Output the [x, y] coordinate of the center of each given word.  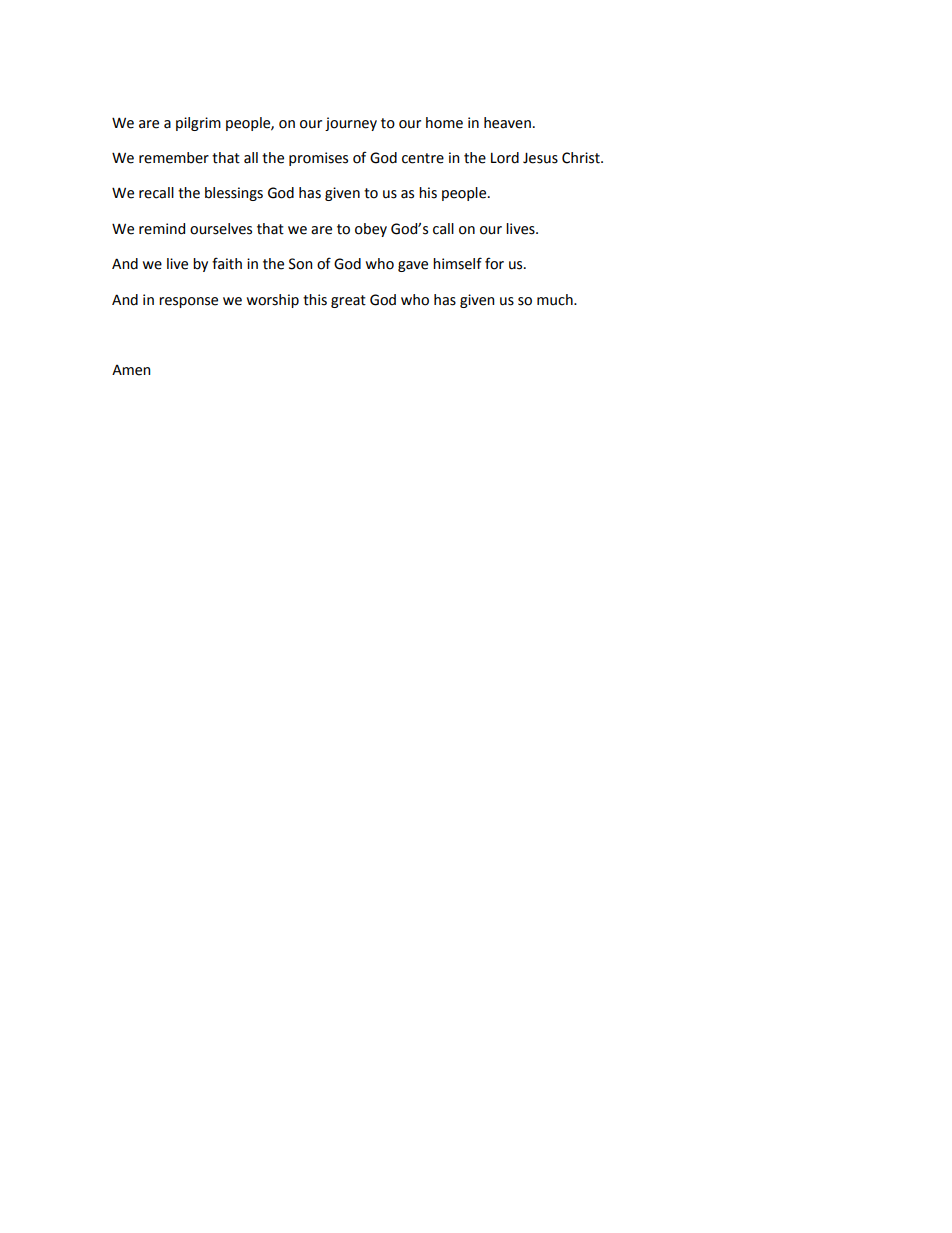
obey [371, 230]
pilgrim [198, 124]
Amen [131, 370]
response [188, 302]
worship [273, 301]
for [494, 263]
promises [318, 159]
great [348, 301]
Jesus [540, 158]
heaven [507, 123]
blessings [234, 194]
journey [351, 124]
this [315, 300]
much [556, 300]
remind [162, 229]
